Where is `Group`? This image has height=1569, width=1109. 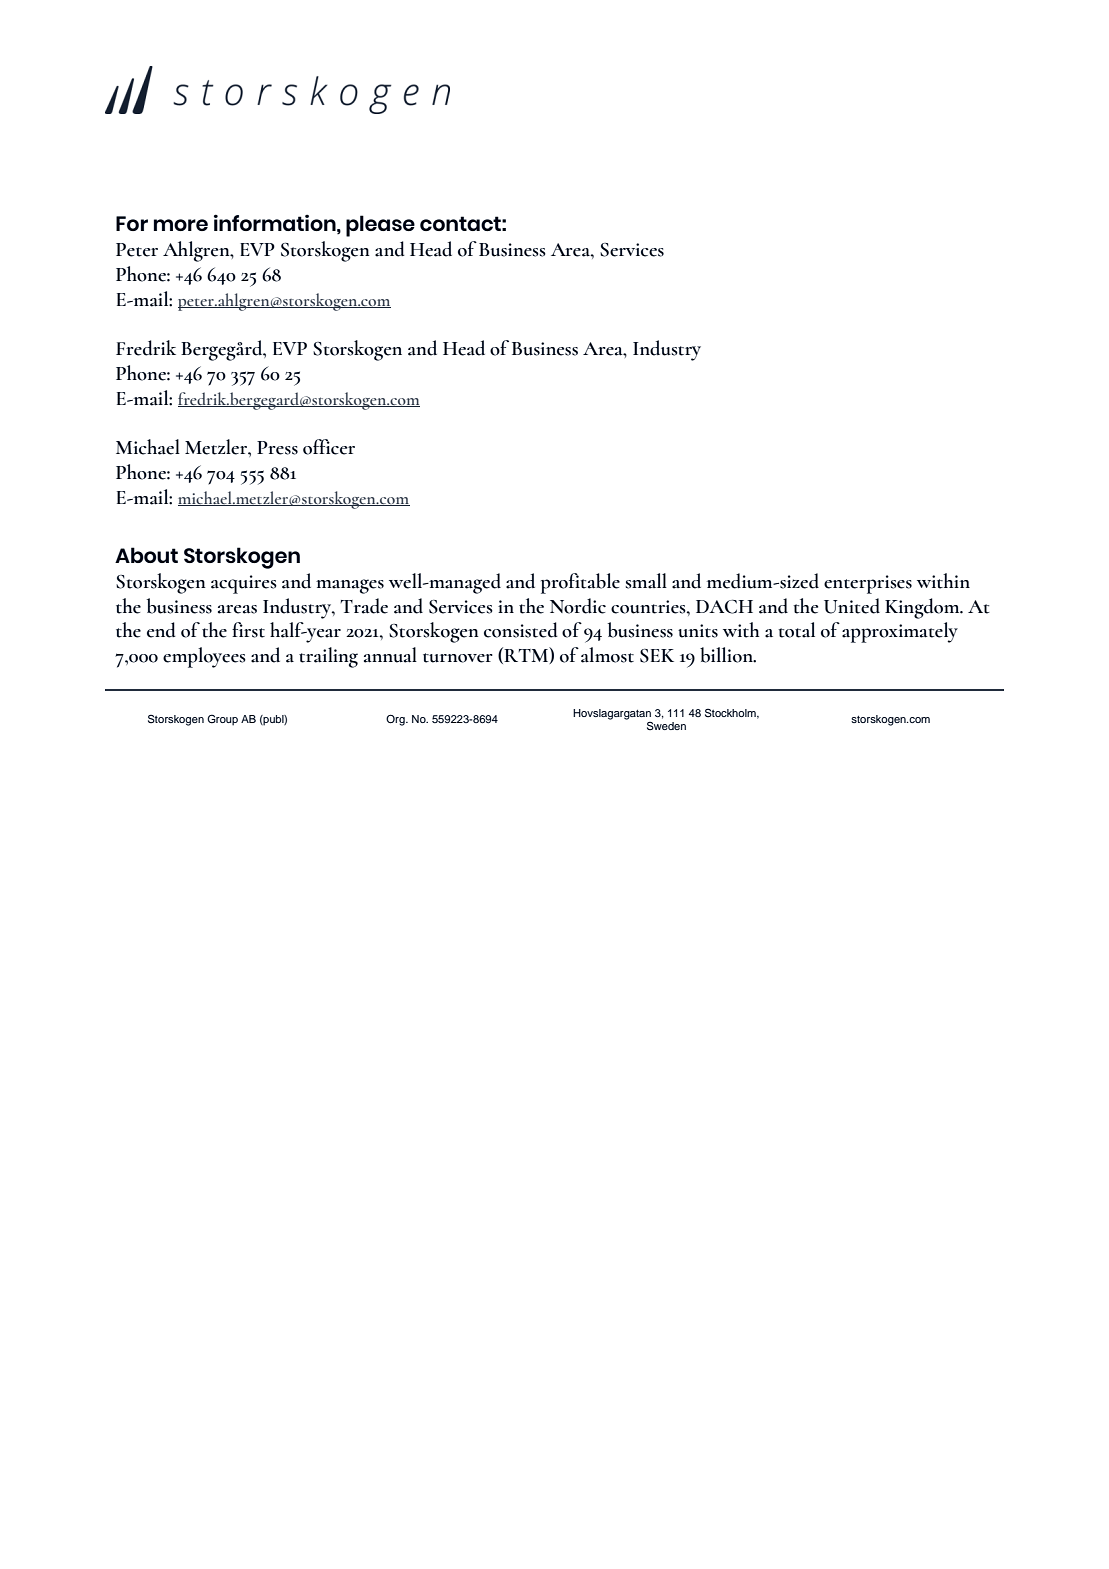 Group is located at coordinates (222, 720).
